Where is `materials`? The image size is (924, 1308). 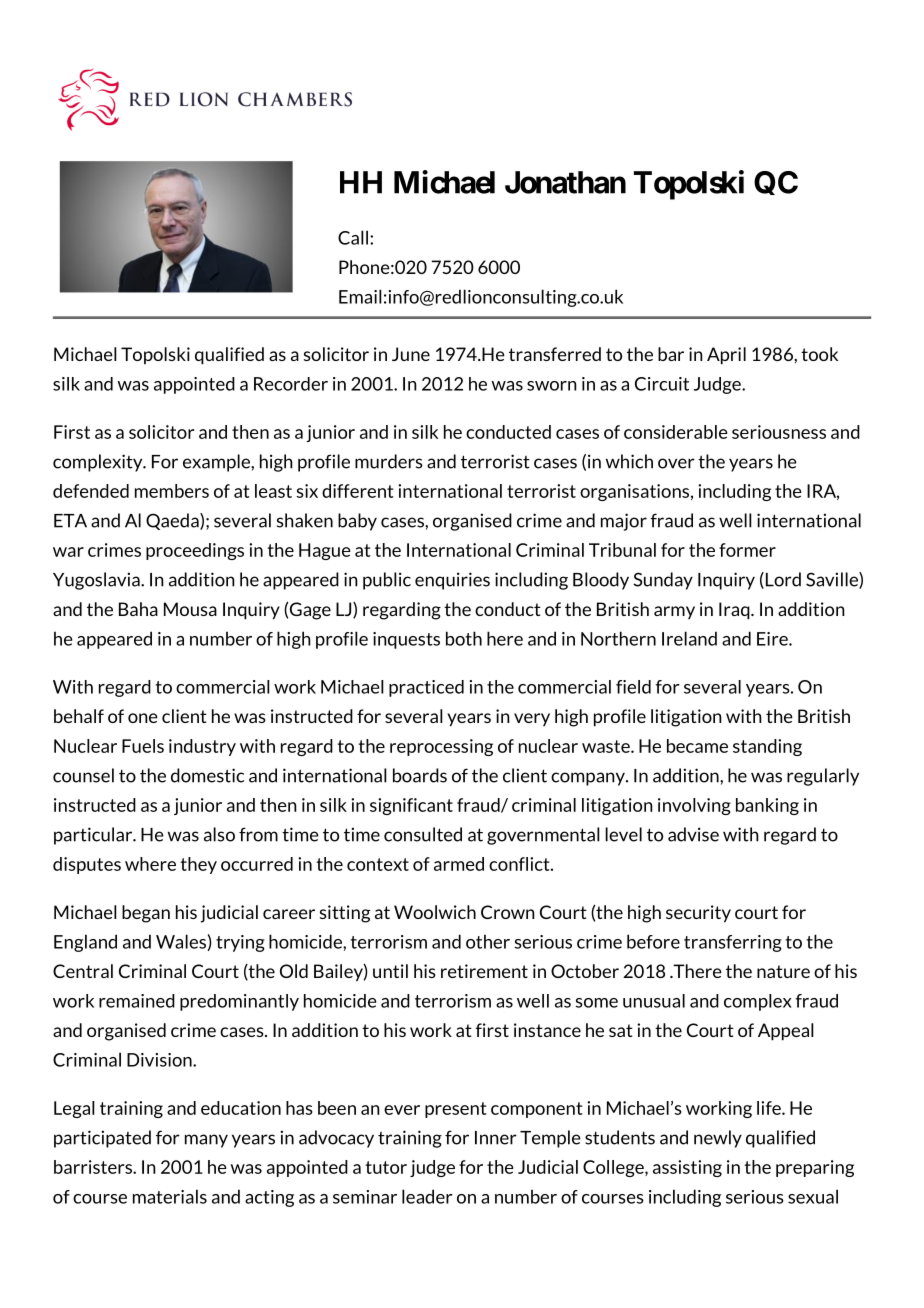 materials is located at coordinates (170, 1196).
